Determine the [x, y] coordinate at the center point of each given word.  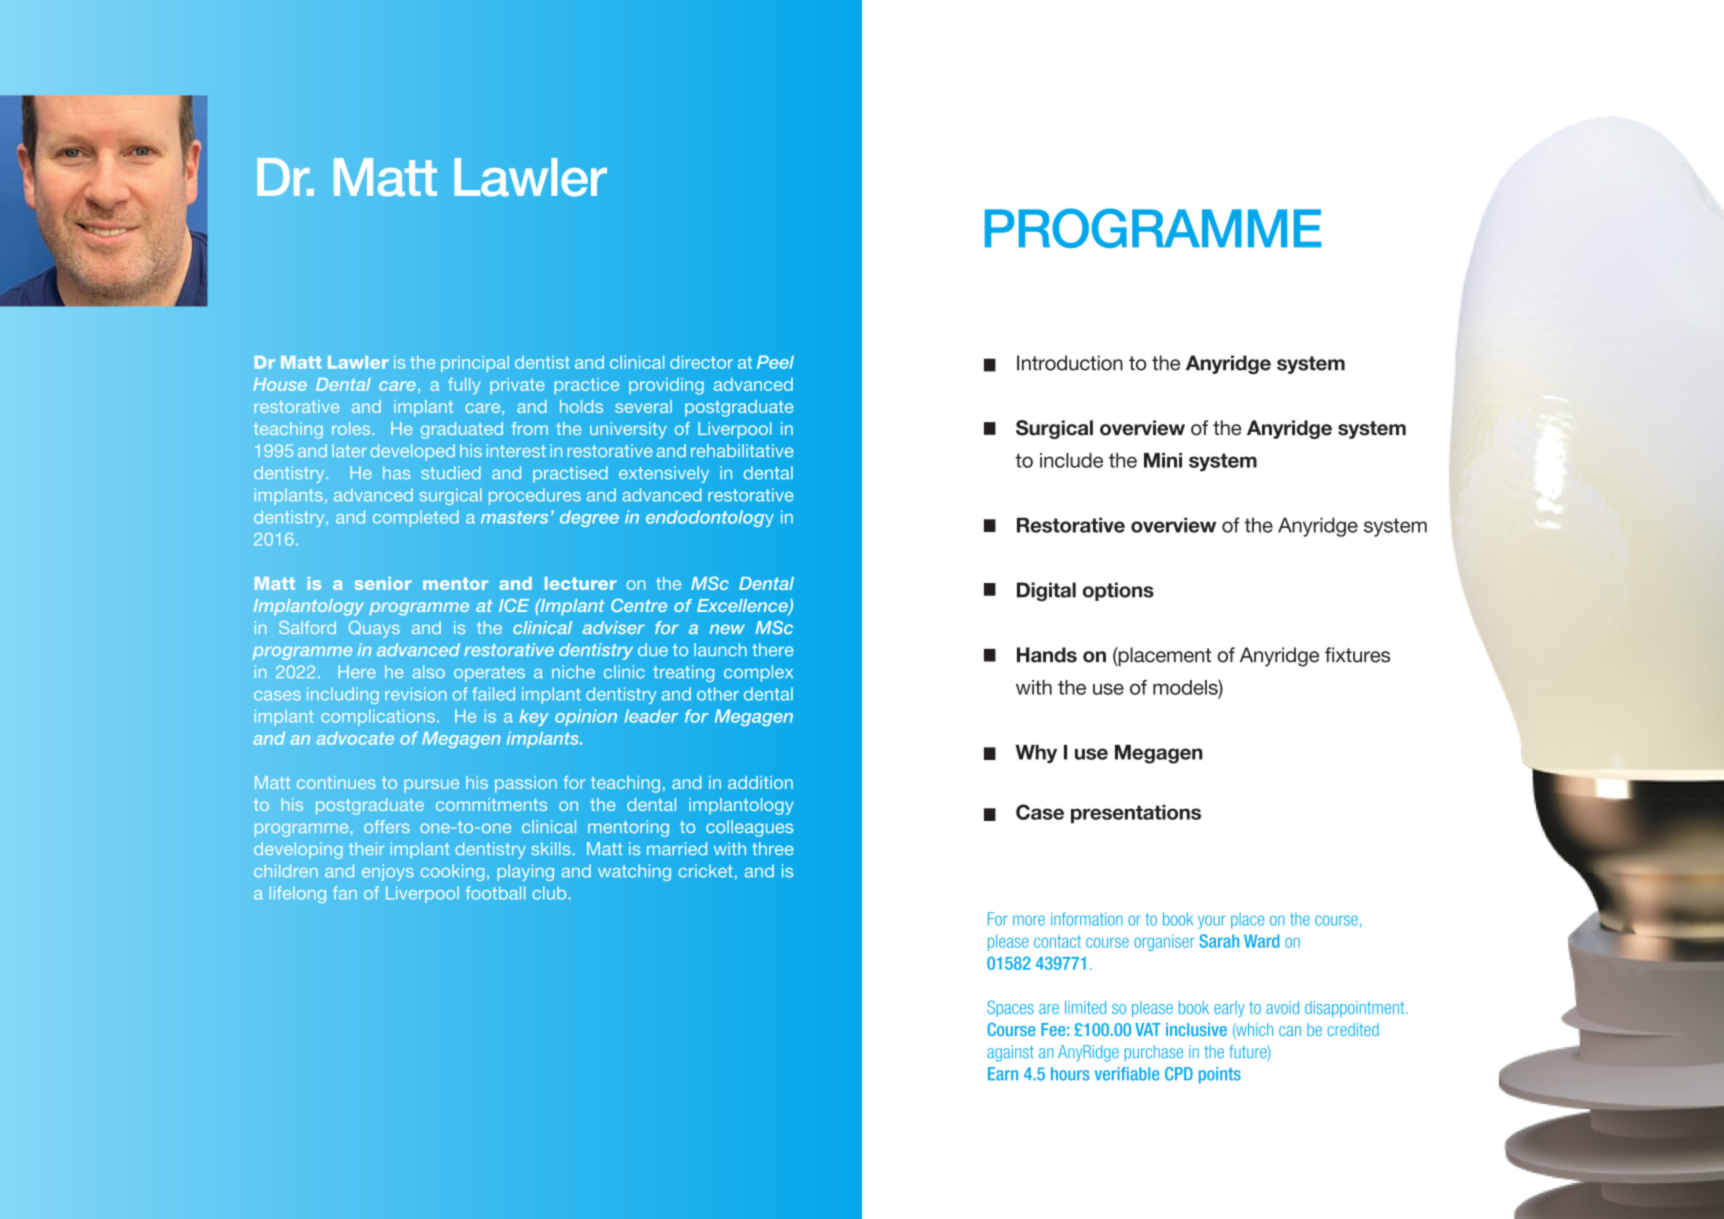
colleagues [749, 828]
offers [387, 826]
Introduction [1070, 363]
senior [382, 583]
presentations [1136, 814]
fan [345, 893]
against [1010, 1053]
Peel [775, 362]
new [727, 629]
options [1118, 591]
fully [464, 386]
